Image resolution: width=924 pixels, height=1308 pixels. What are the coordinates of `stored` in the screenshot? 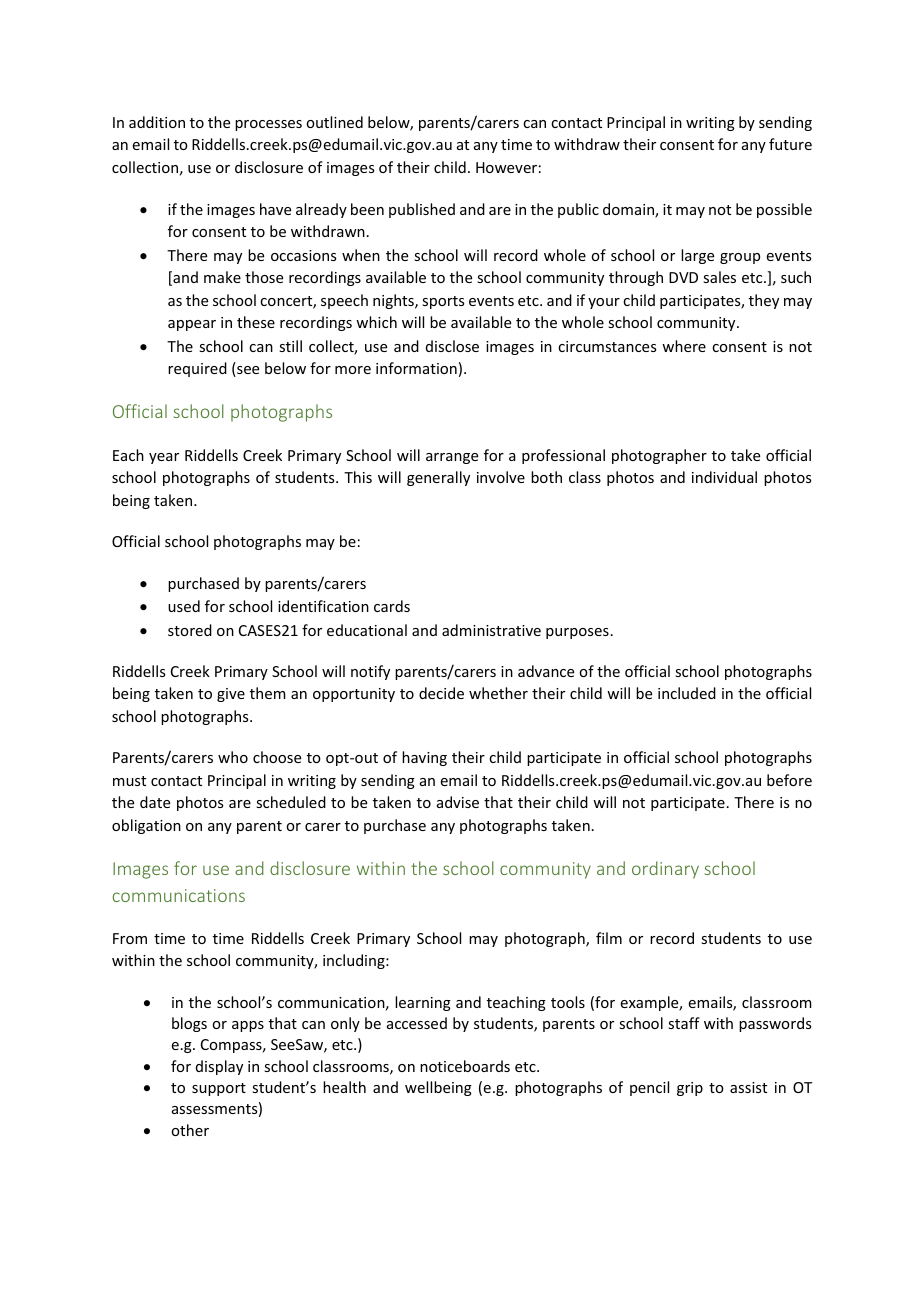 It's located at (190, 630).
